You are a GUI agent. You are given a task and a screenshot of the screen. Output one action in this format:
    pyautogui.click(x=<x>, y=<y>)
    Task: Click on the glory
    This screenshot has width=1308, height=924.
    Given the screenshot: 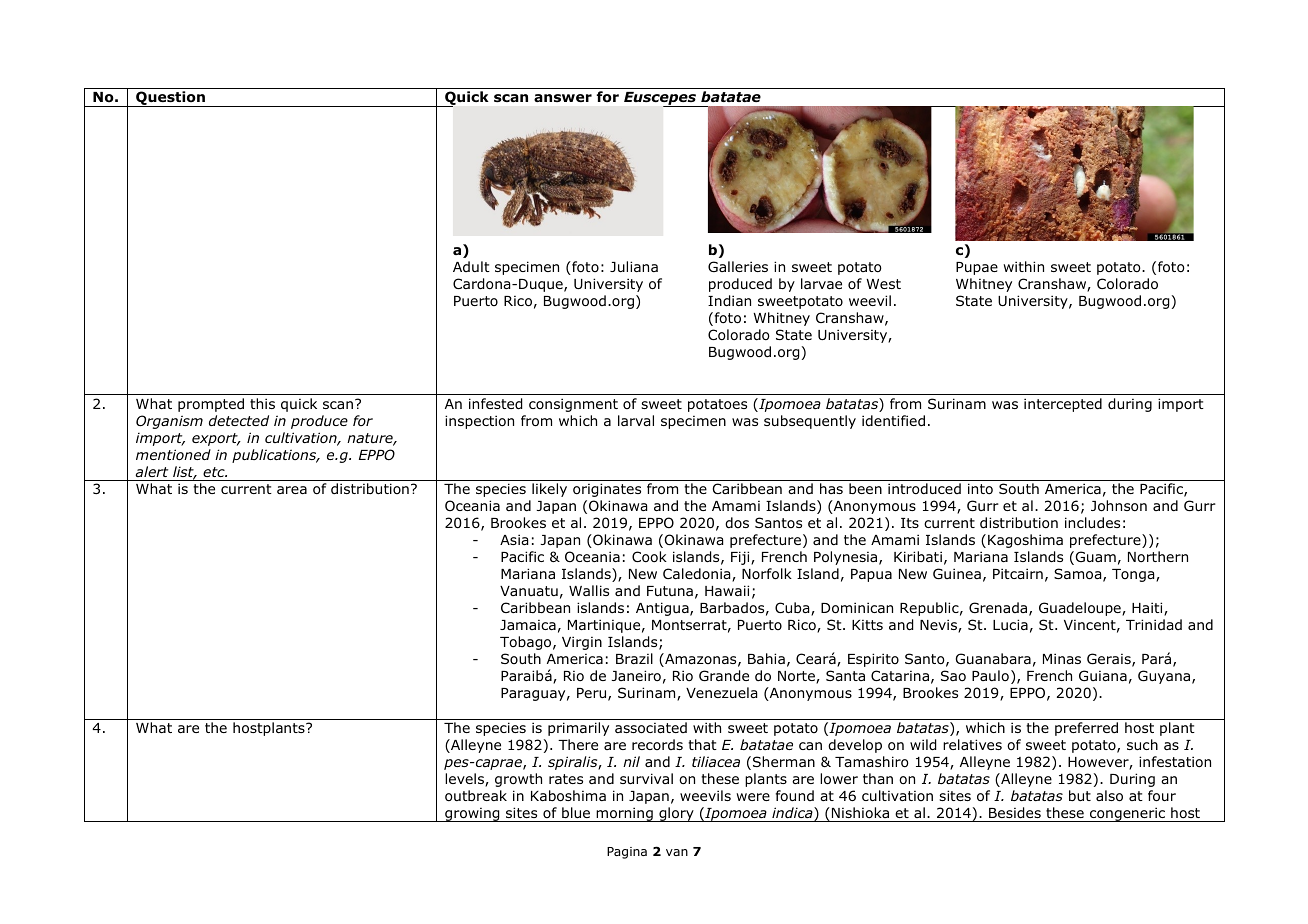 What is the action you would take?
    pyautogui.click(x=676, y=814)
